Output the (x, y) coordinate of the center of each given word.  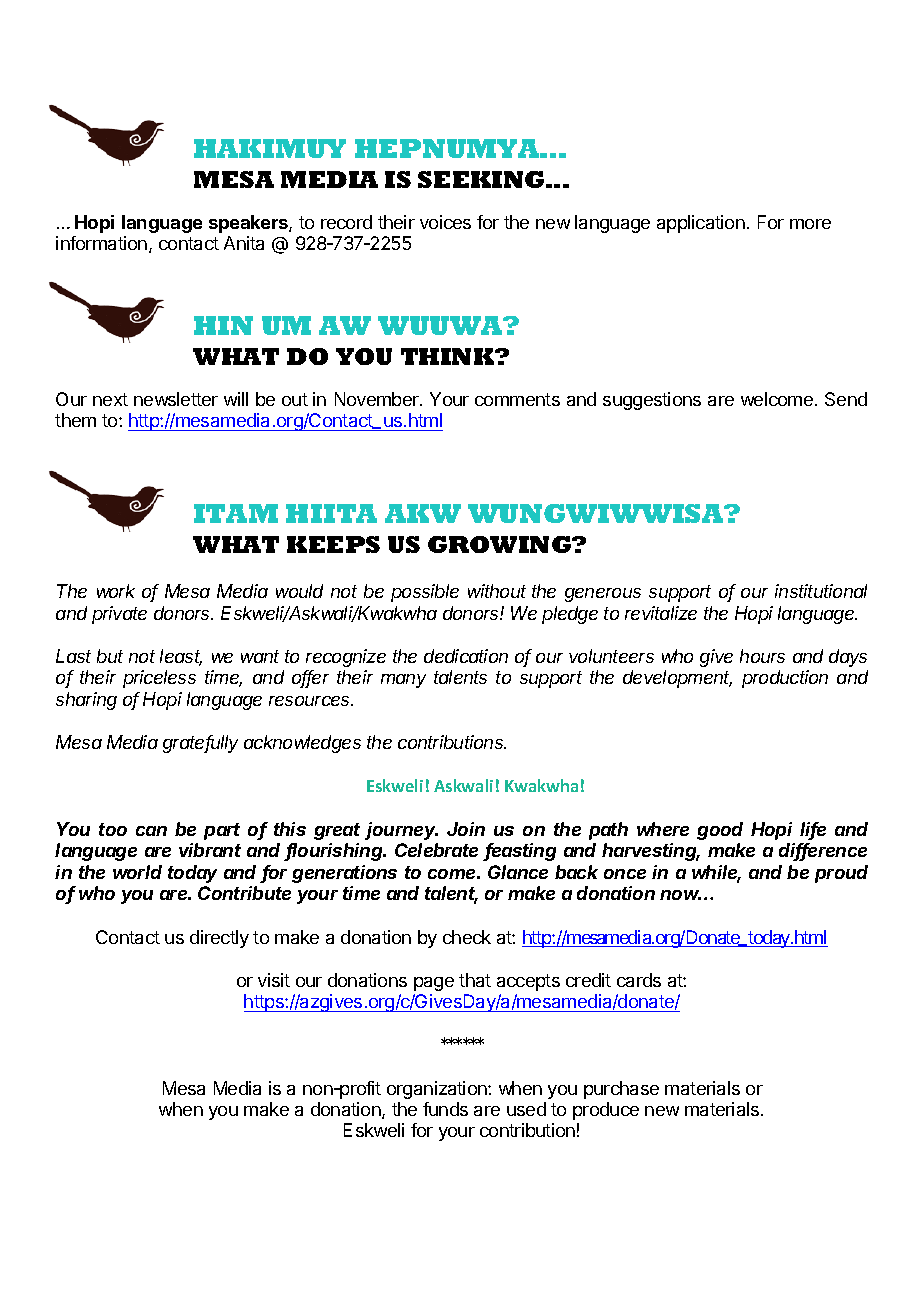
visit (274, 980)
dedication (466, 656)
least (181, 657)
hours (762, 656)
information (101, 243)
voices (445, 222)
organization (438, 1090)
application (701, 224)
